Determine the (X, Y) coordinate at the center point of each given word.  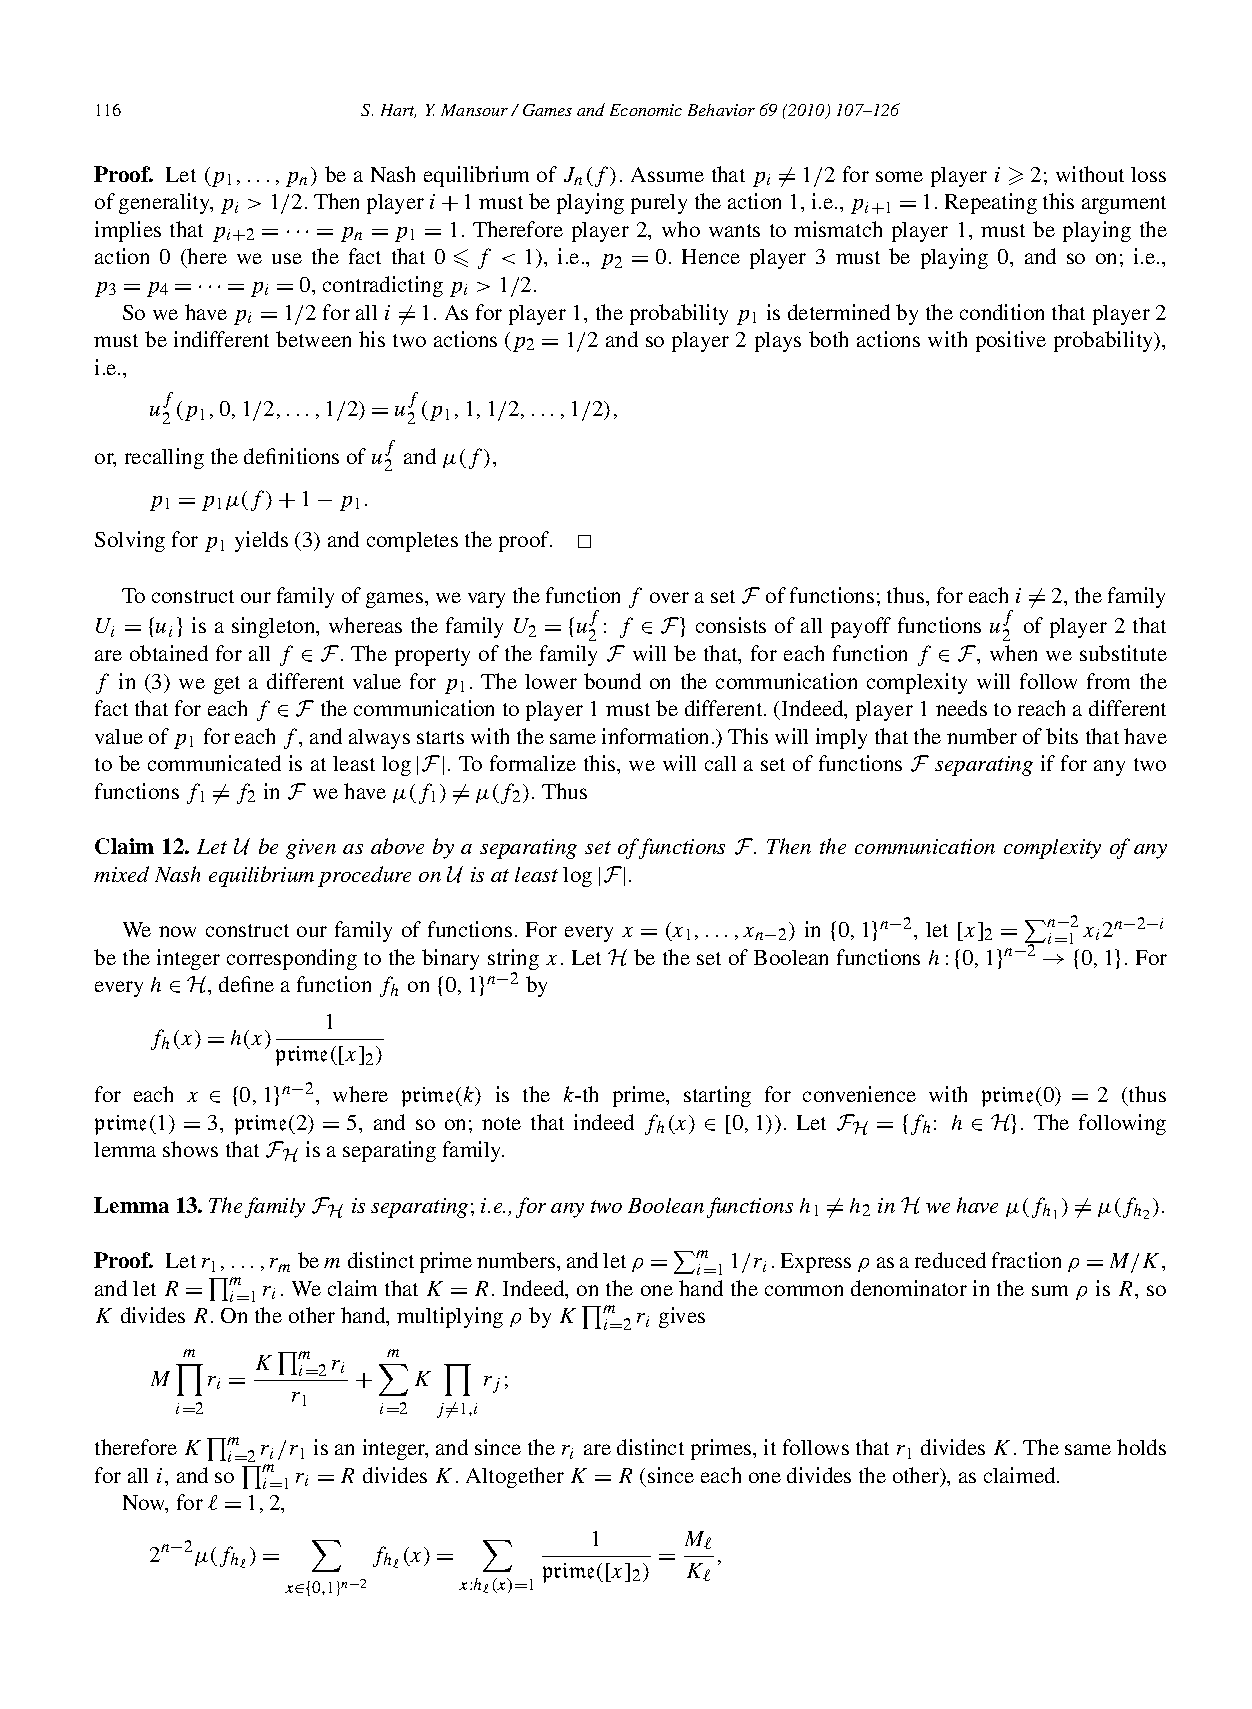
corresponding (292, 959)
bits (1062, 736)
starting (717, 1096)
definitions (291, 456)
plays (778, 342)
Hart (398, 111)
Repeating (991, 203)
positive (1011, 341)
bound (612, 681)
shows (190, 1149)
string (513, 959)
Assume (667, 174)
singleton (275, 627)
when (1013, 653)
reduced (950, 1260)
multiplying (450, 1317)
